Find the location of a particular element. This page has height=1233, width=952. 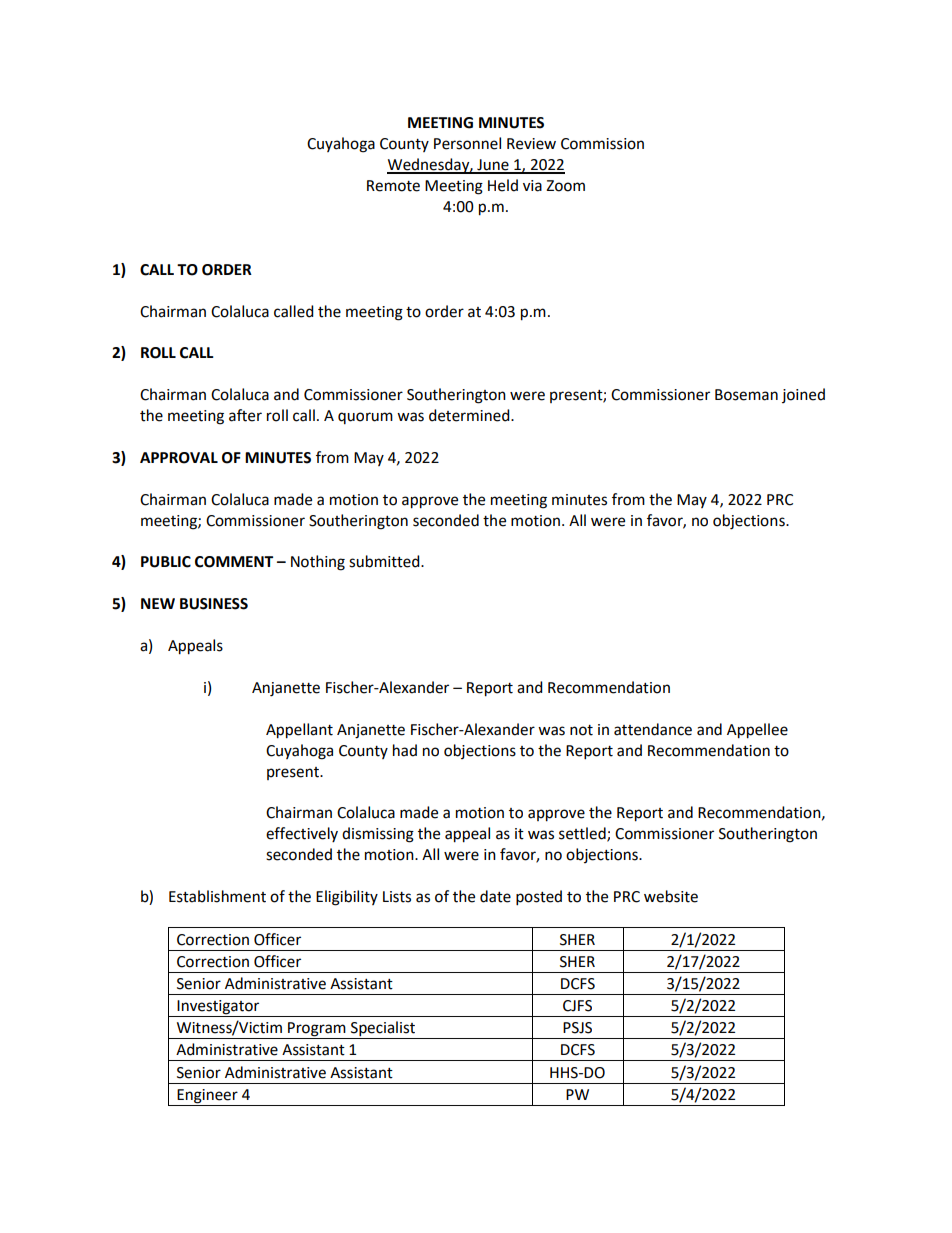

determined is located at coordinates (470, 415).
